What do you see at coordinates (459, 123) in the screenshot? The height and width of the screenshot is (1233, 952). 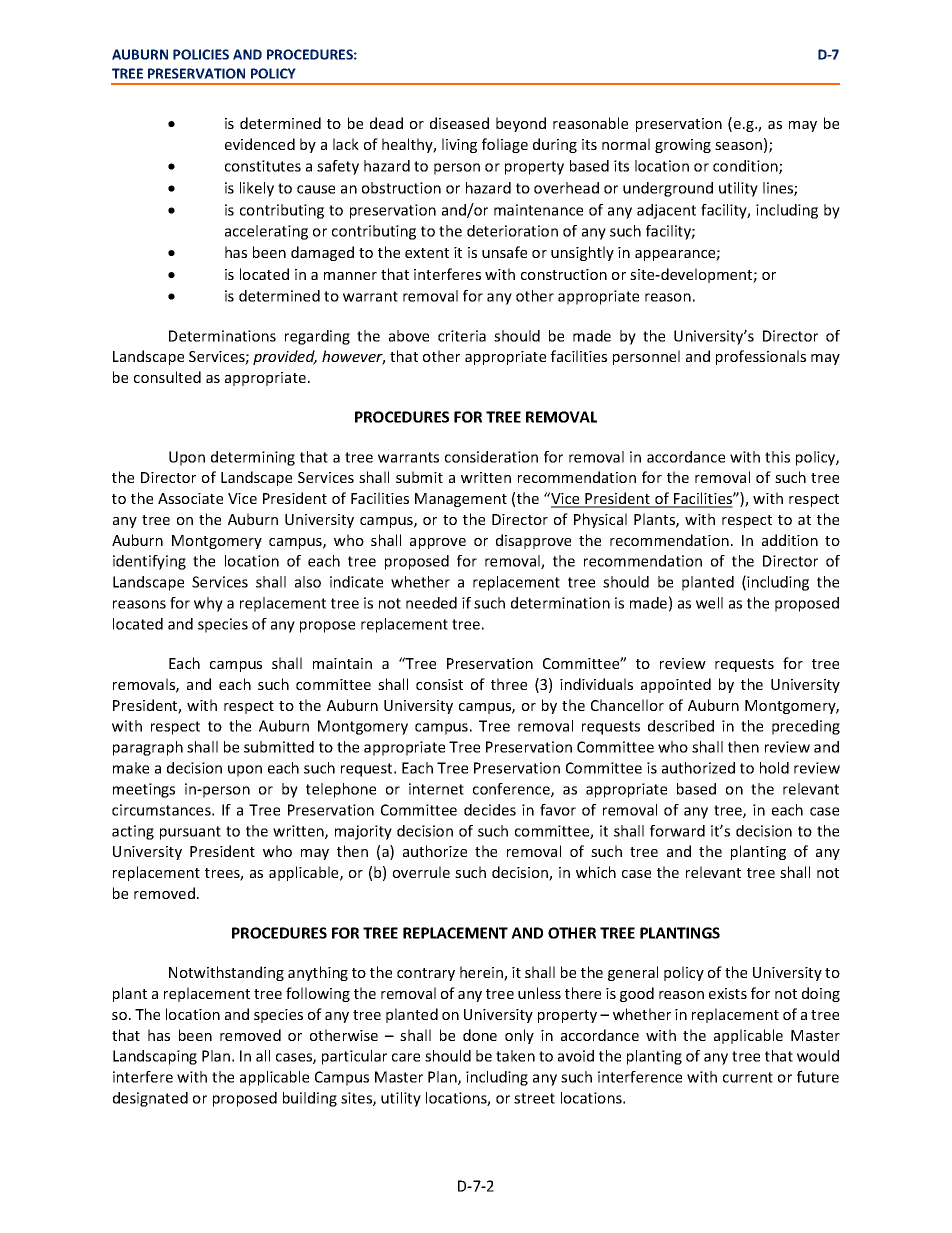 I see `diseased` at bounding box center [459, 123].
